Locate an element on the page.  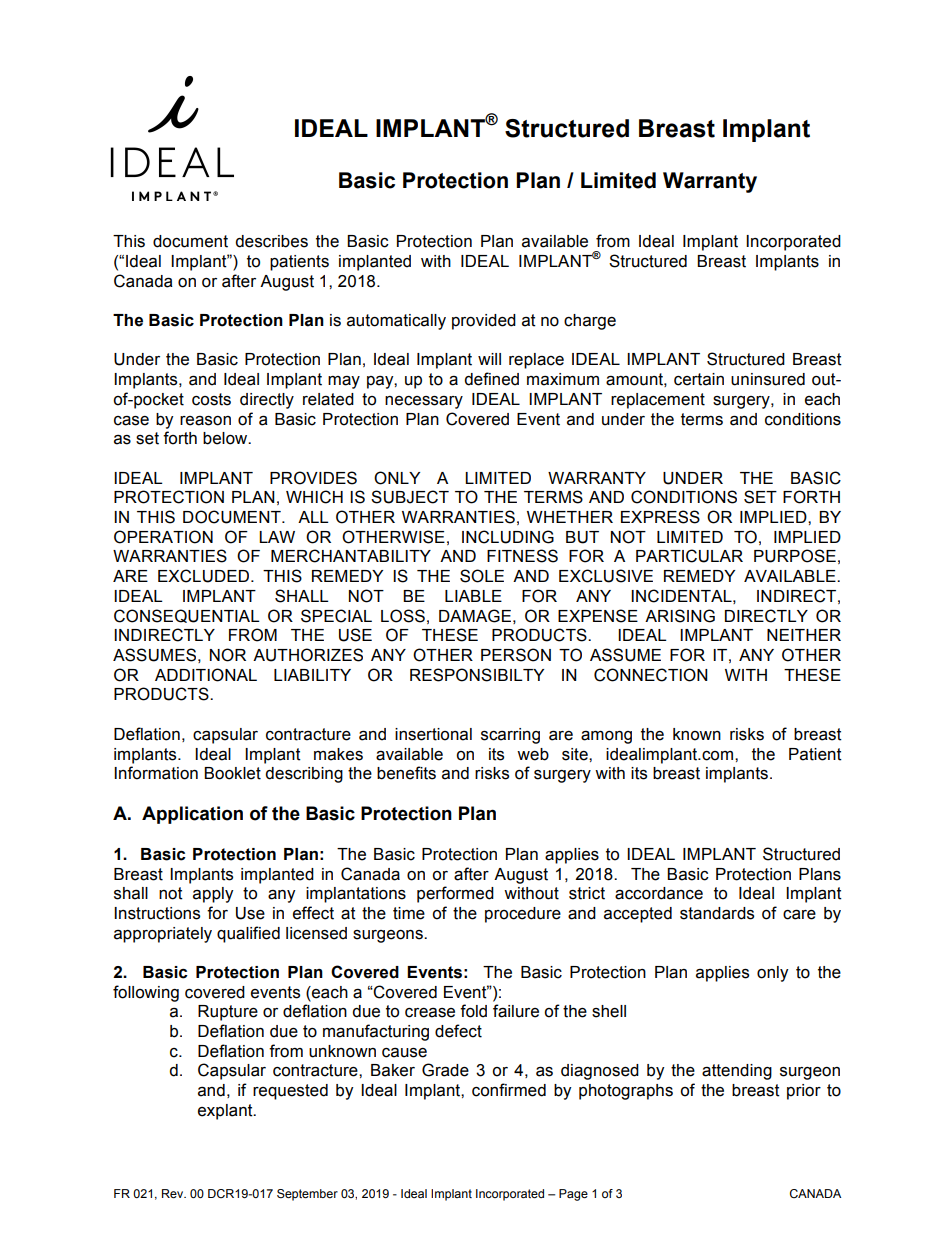
apply is located at coordinates (213, 895).
